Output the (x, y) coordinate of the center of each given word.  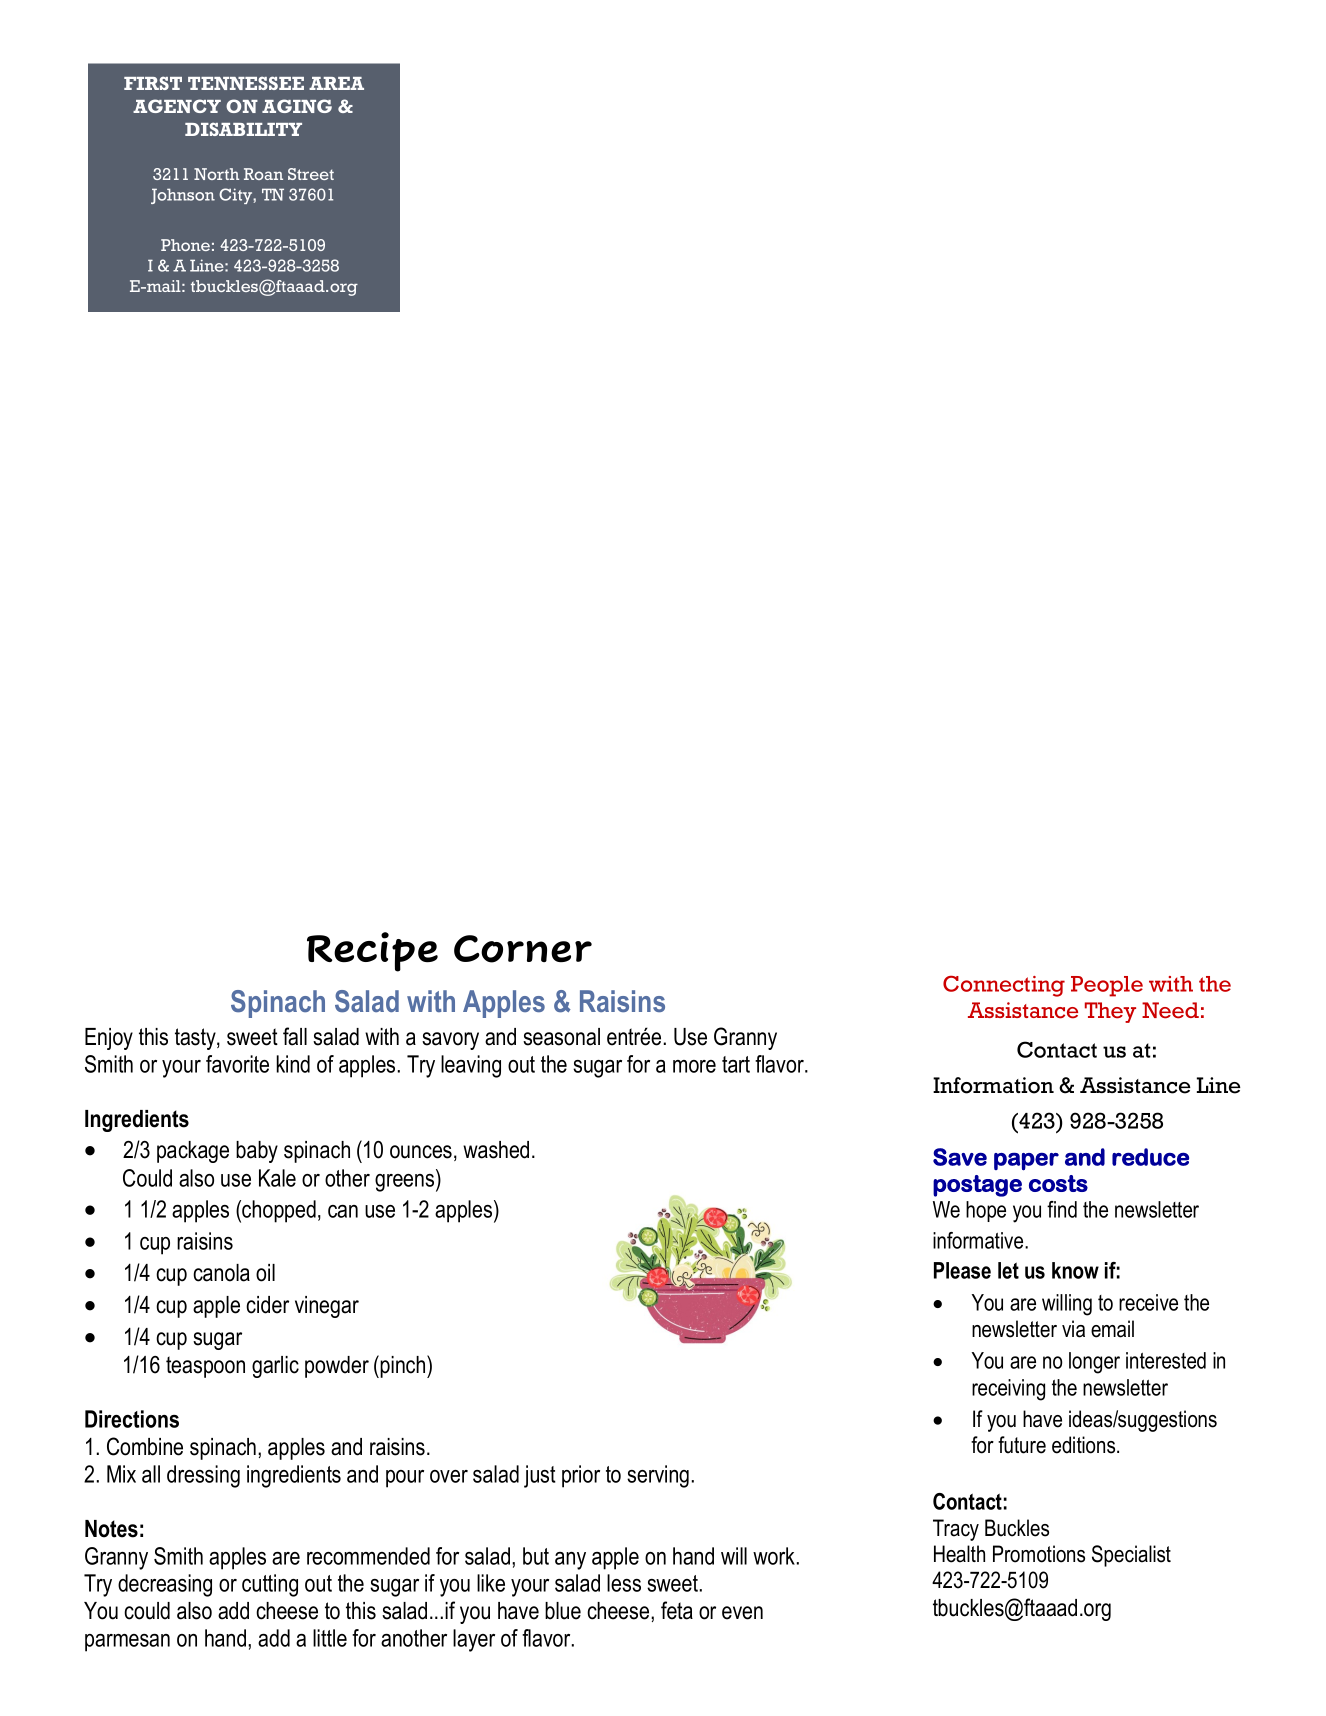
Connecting (1004, 986)
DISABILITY (243, 129)
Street (311, 174)
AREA (336, 83)
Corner (523, 949)
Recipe (372, 952)
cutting (270, 1585)
